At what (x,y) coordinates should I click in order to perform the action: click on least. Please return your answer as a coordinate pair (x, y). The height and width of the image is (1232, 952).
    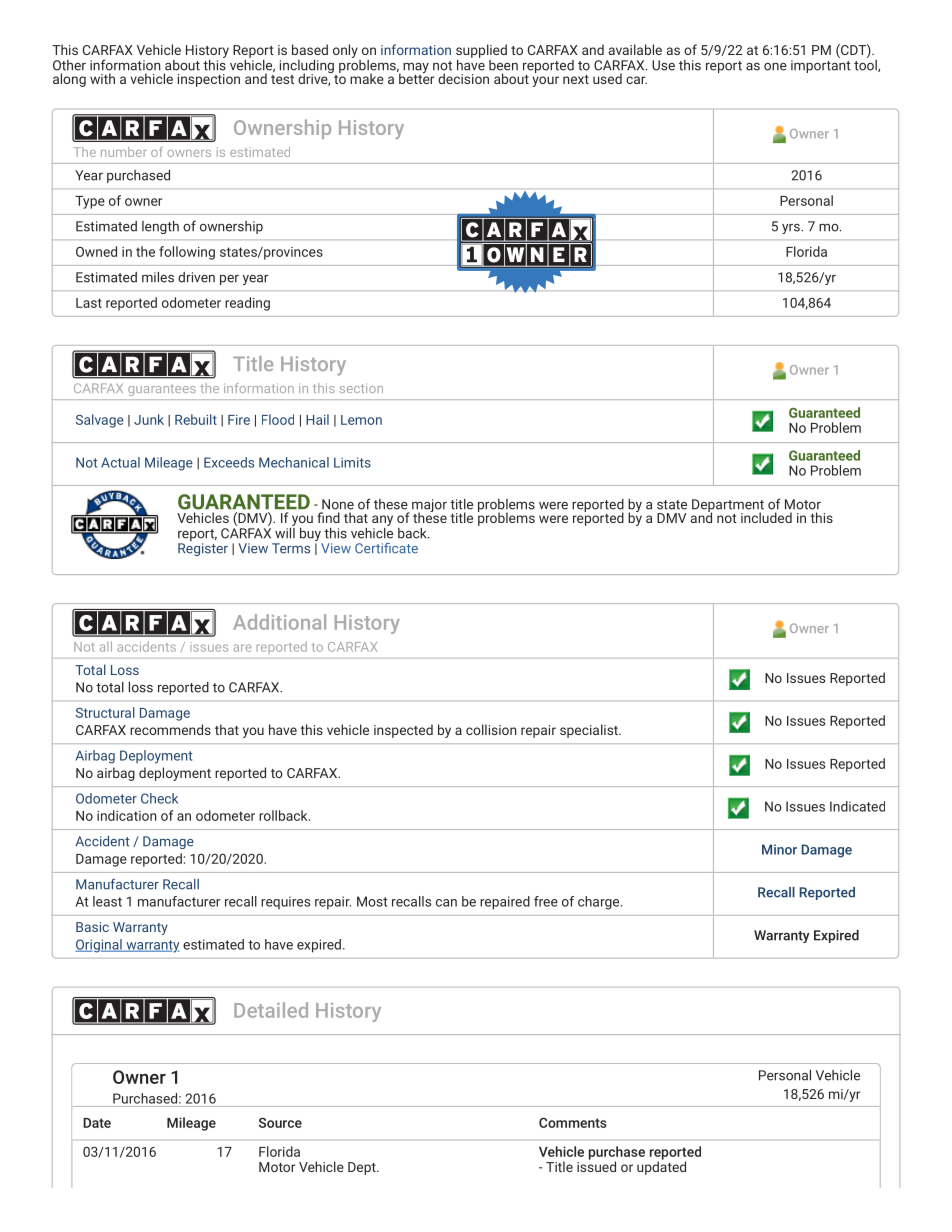
    Looking at the image, I should click on (107, 901).
